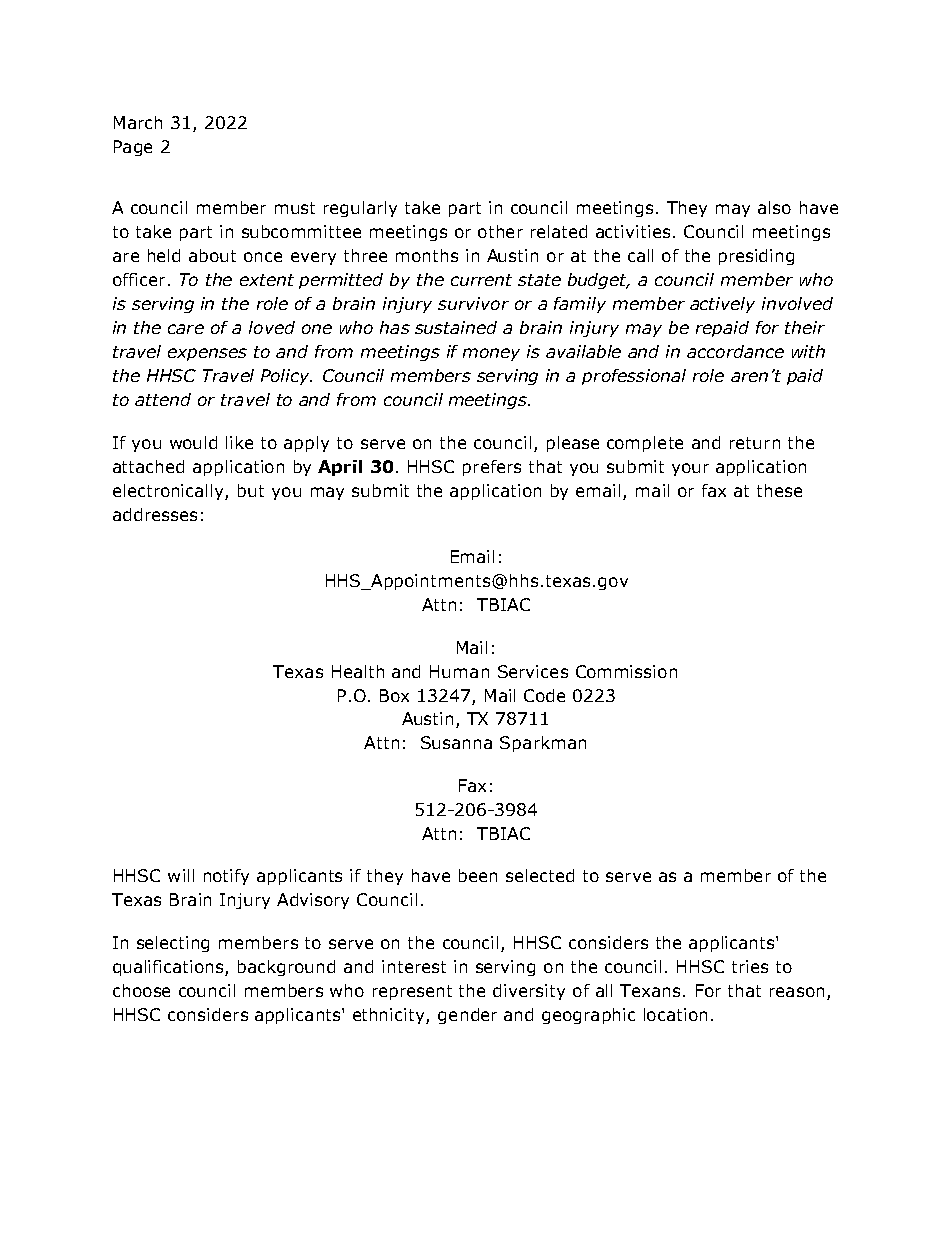  Describe the element at coordinates (226, 877) in the image. I see `notify` at that location.
